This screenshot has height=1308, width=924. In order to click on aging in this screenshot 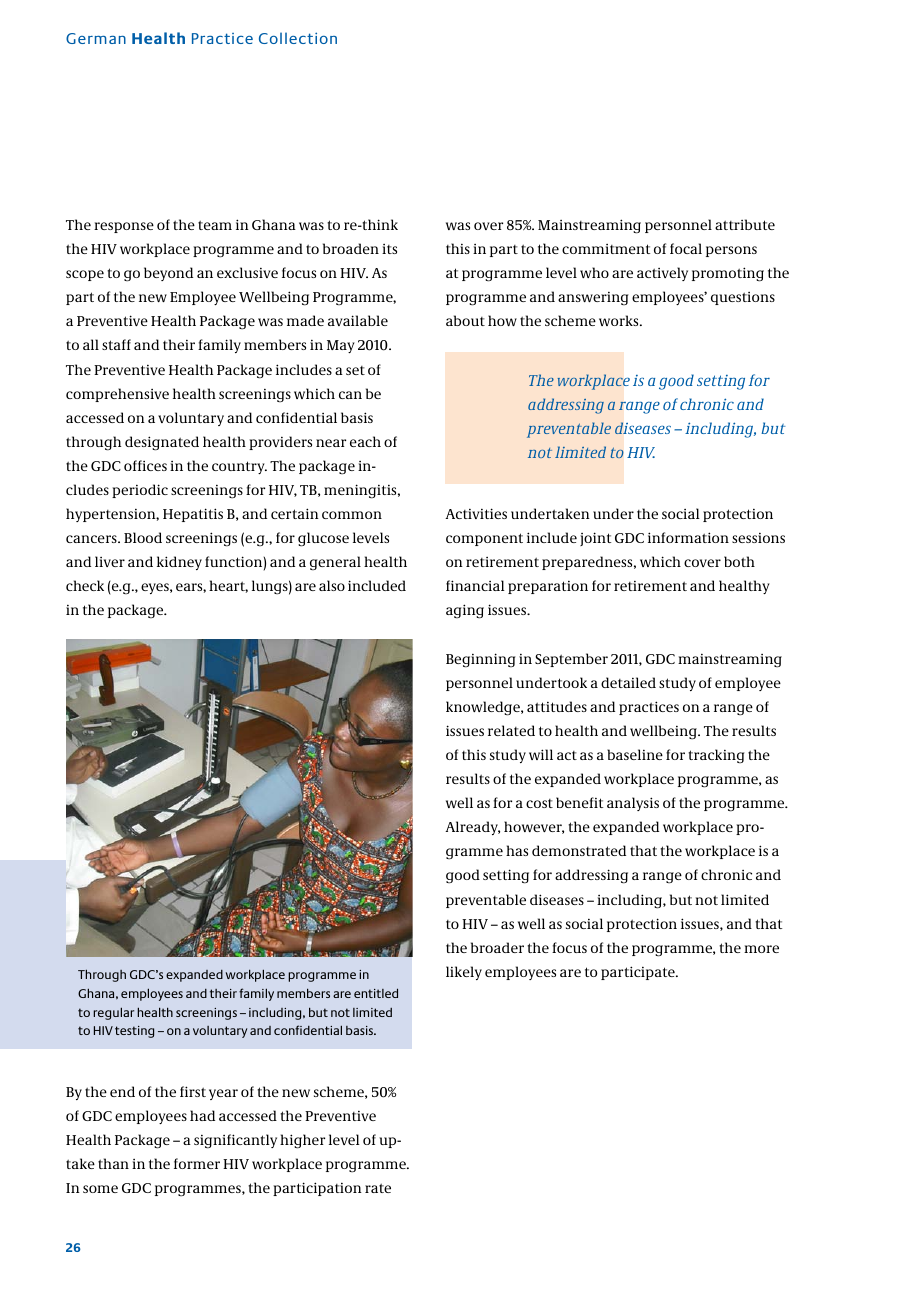, I will do `click(465, 611)`.
